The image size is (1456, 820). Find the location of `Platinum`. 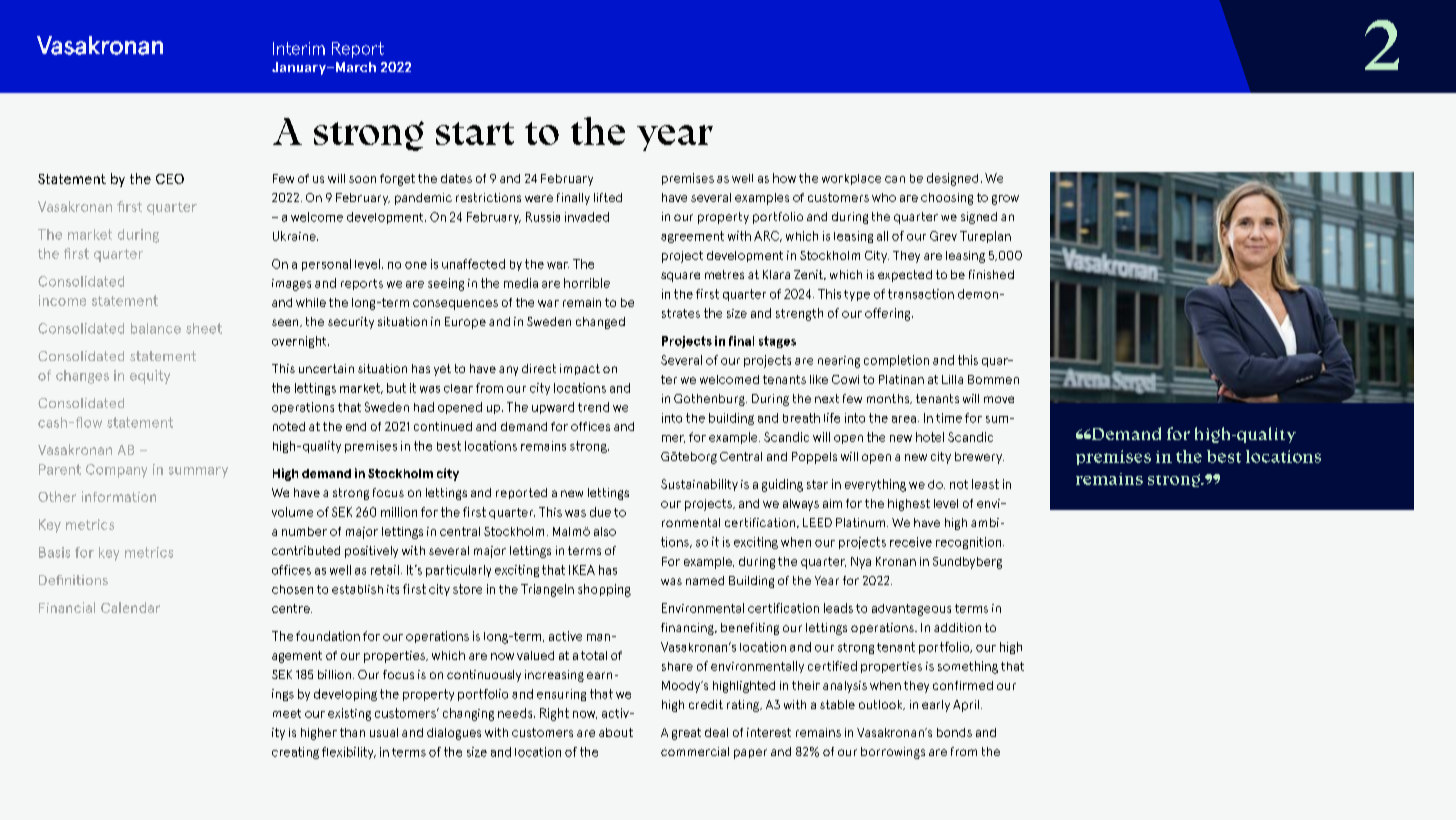

Platinum is located at coordinates (862, 522).
